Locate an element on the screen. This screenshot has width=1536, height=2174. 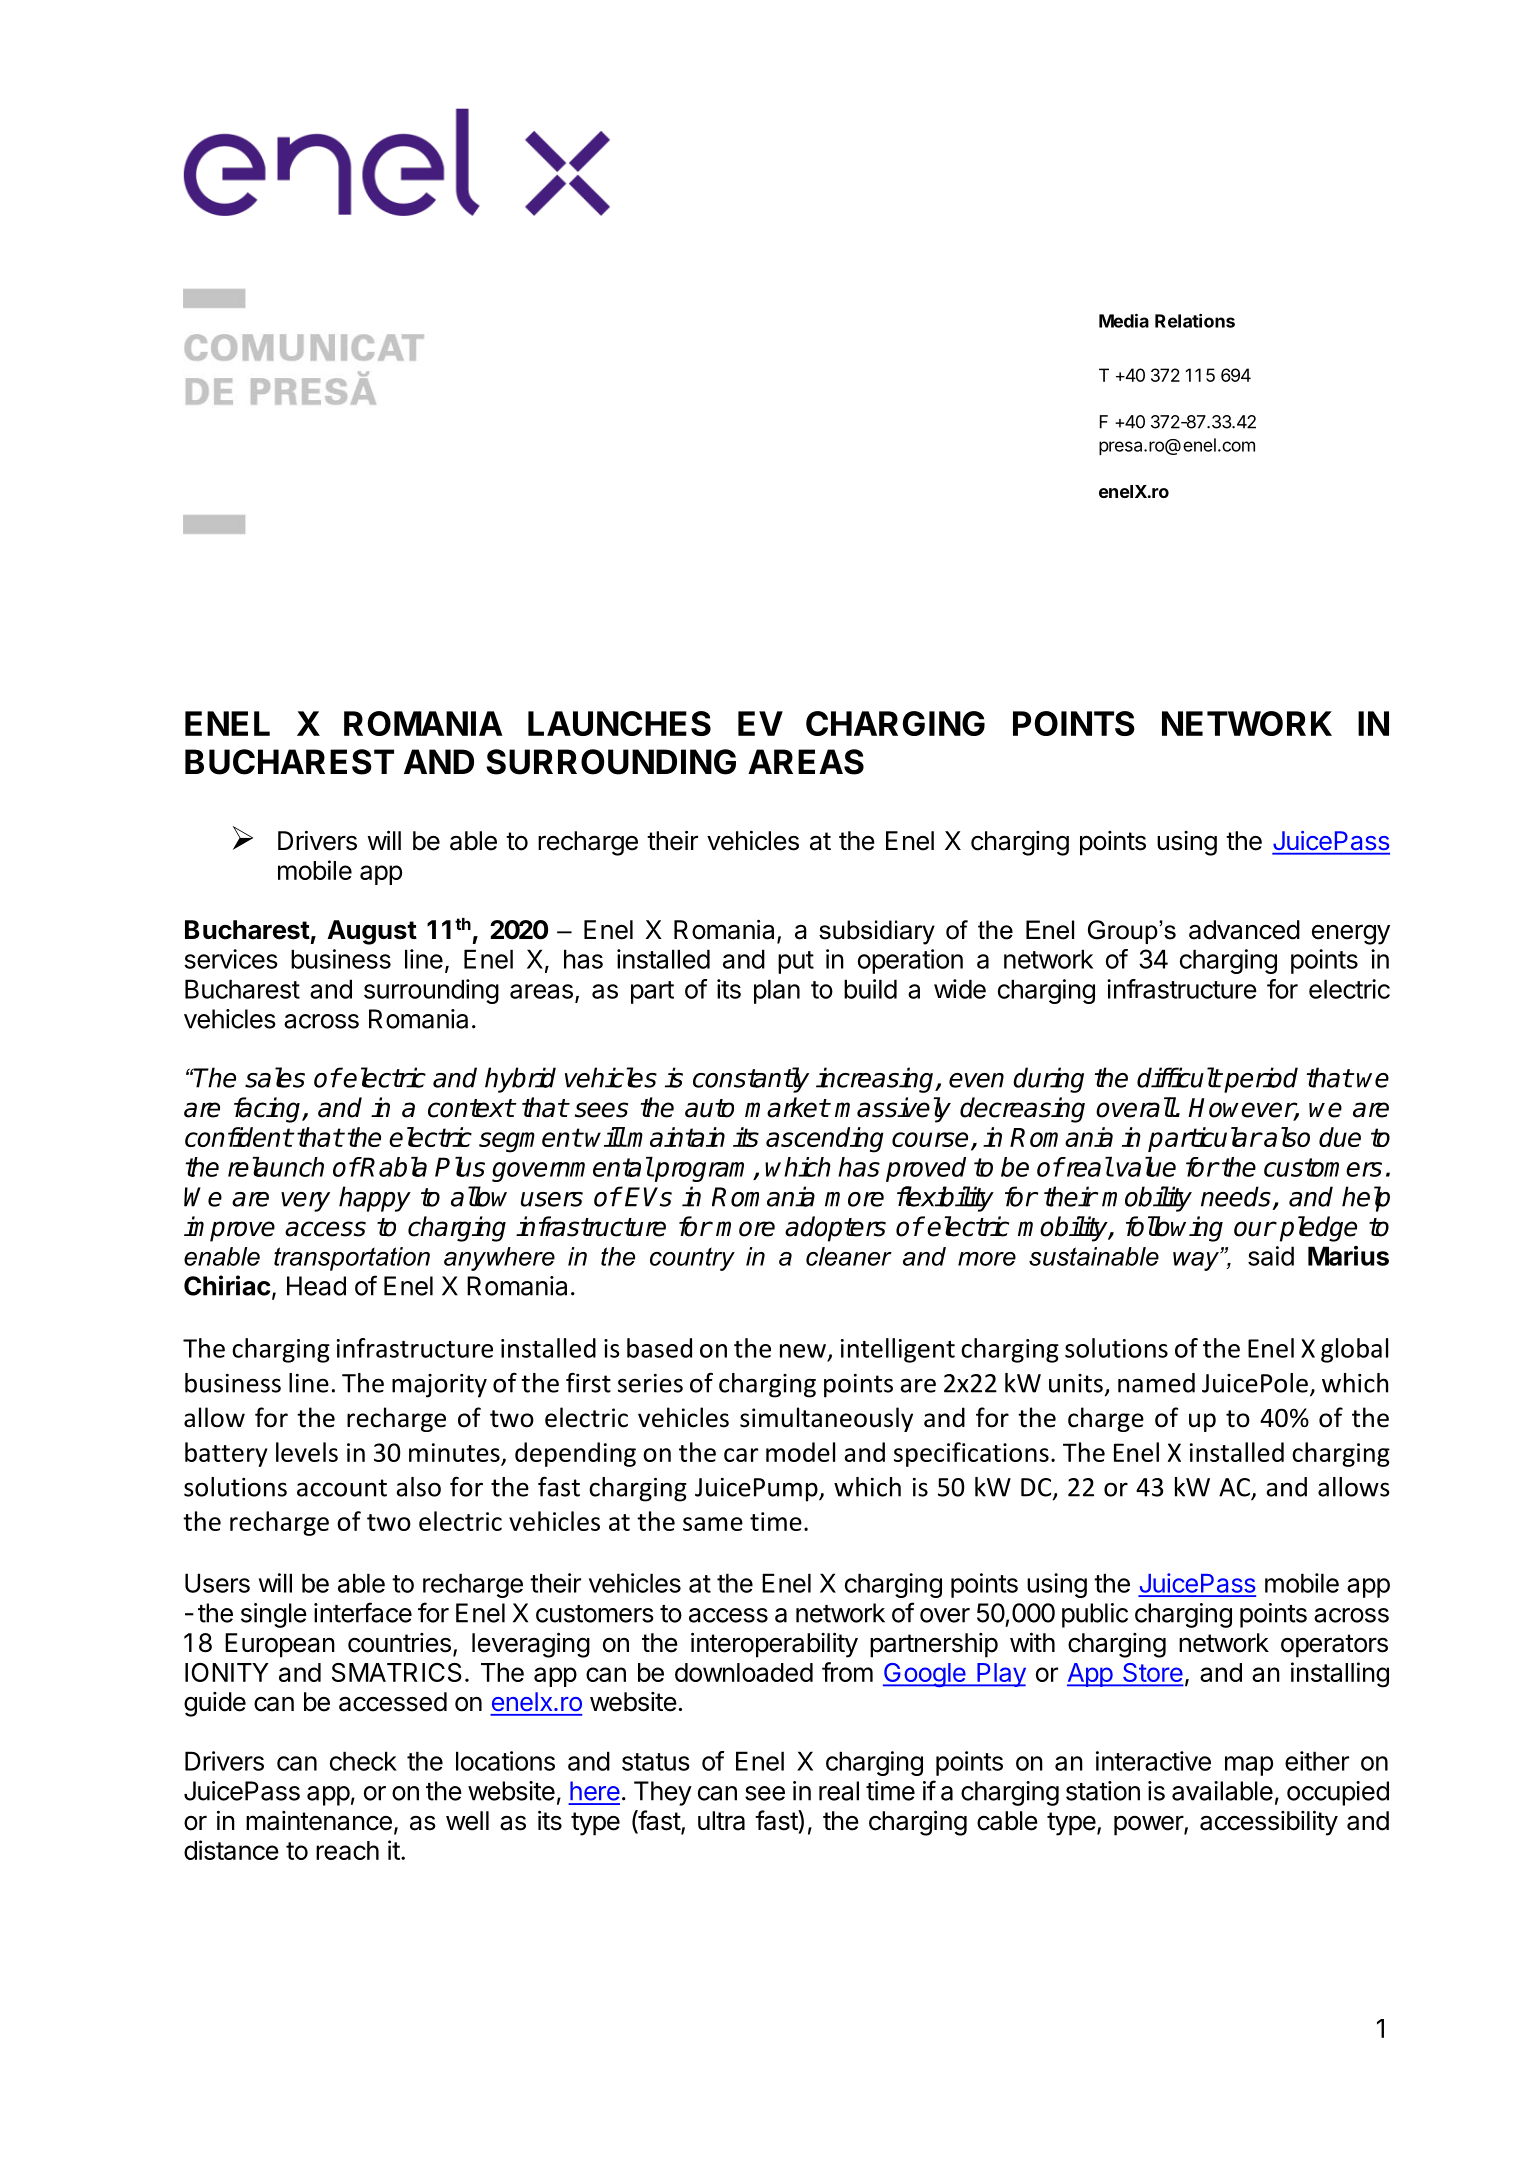
way is located at coordinates (1197, 1261).
